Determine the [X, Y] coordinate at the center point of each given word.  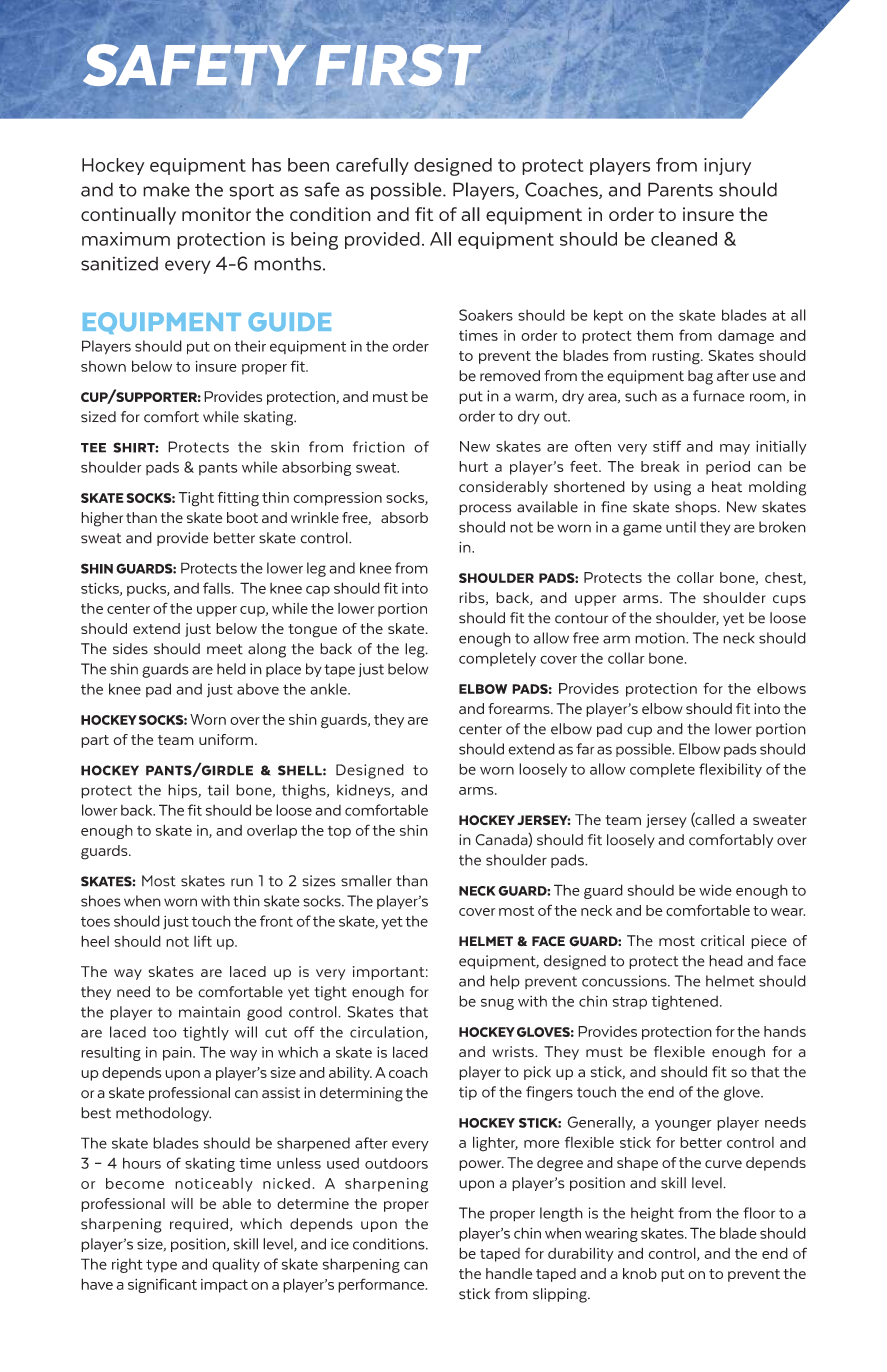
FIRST [398, 65]
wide [715, 890]
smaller [366, 881]
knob [640, 1273]
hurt [473, 466]
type [161, 1266]
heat [727, 487]
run [242, 882]
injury [727, 166]
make [166, 190]
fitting [238, 499]
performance [382, 1285]
